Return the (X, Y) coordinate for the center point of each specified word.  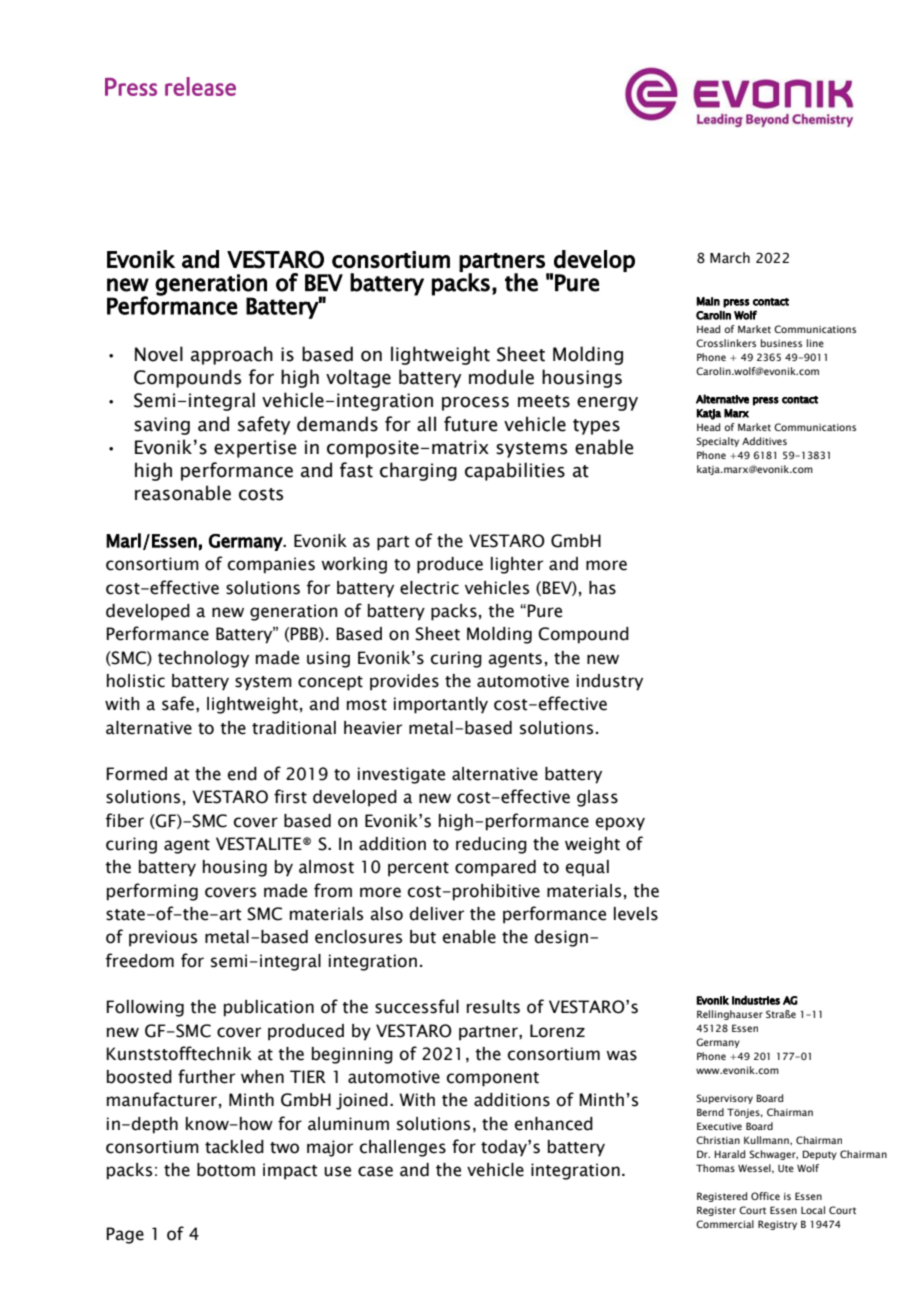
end (242, 774)
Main (708, 301)
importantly (441, 705)
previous (163, 938)
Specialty (717, 442)
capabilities (515, 471)
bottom (226, 1170)
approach (232, 355)
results (493, 1007)
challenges (403, 1148)
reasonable (183, 493)
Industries (756, 1000)
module (501, 377)
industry (610, 682)
